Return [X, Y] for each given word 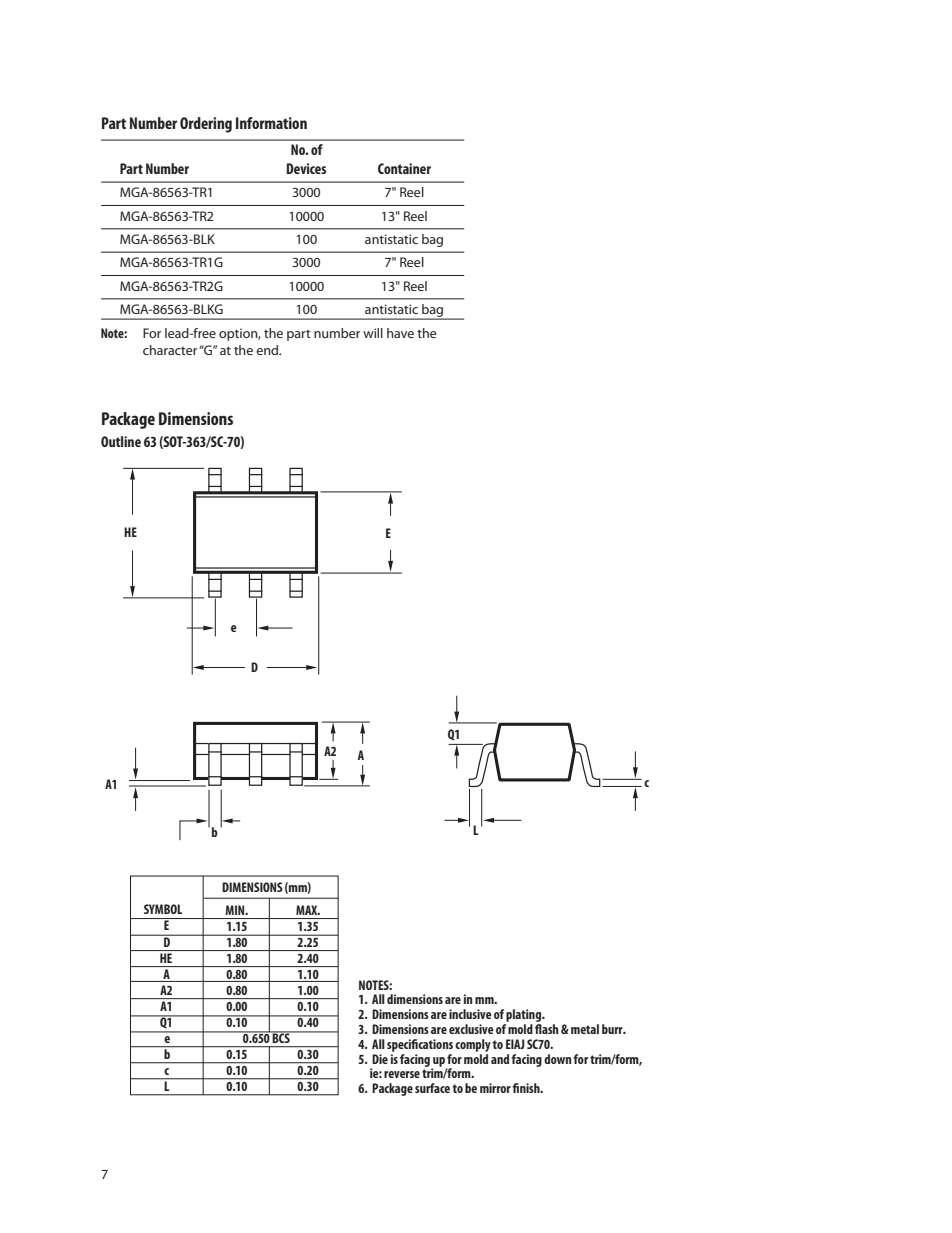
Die [380, 1059]
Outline [121, 441]
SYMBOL [163, 909]
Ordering [206, 125]
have [400, 333]
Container [404, 168]
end [268, 350]
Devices [306, 168]
